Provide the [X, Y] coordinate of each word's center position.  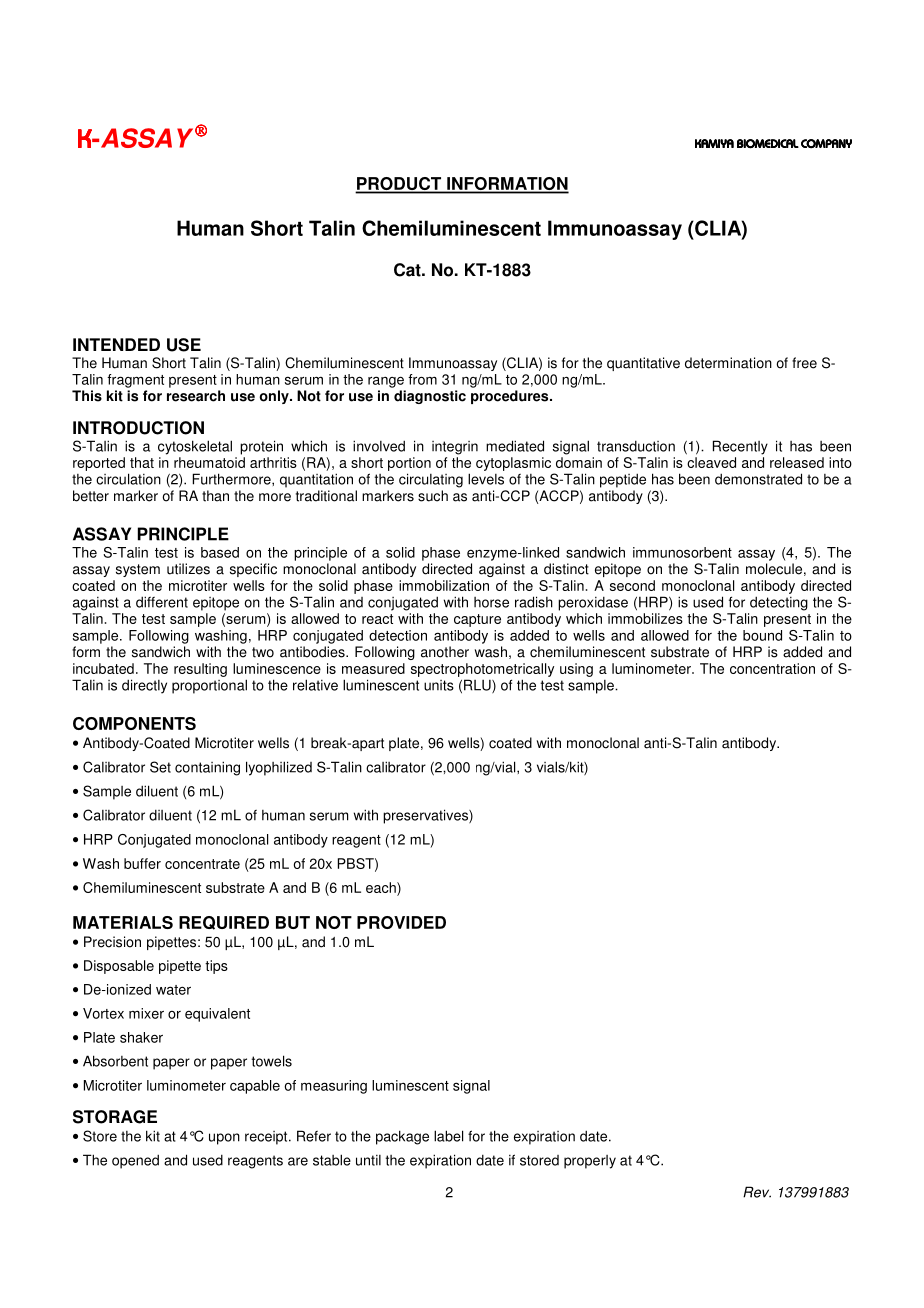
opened [135, 1161]
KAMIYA [714, 143]
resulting [200, 670]
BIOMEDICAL [768, 144]
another [445, 652]
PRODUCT [399, 185]
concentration [772, 668]
